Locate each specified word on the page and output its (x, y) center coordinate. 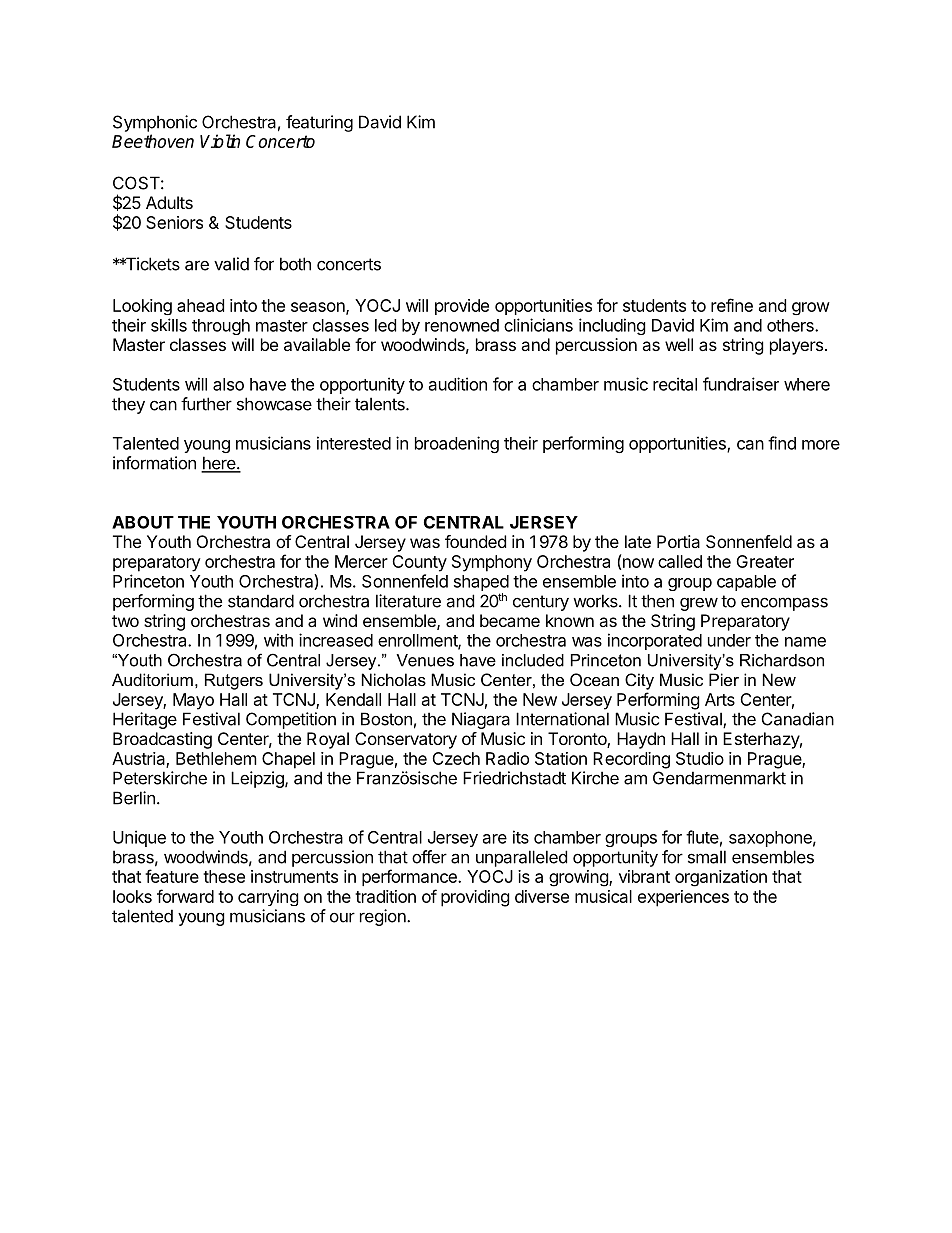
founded (475, 541)
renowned (462, 325)
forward (185, 896)
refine (732, 305)
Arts (720, 699)
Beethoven (153, 141)
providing (475, 898)
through (221, 327)
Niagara (481, 720)
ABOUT (143, 522)
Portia (678, 541)
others (791, 325)
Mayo (193, 701)
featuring (319, 123)
